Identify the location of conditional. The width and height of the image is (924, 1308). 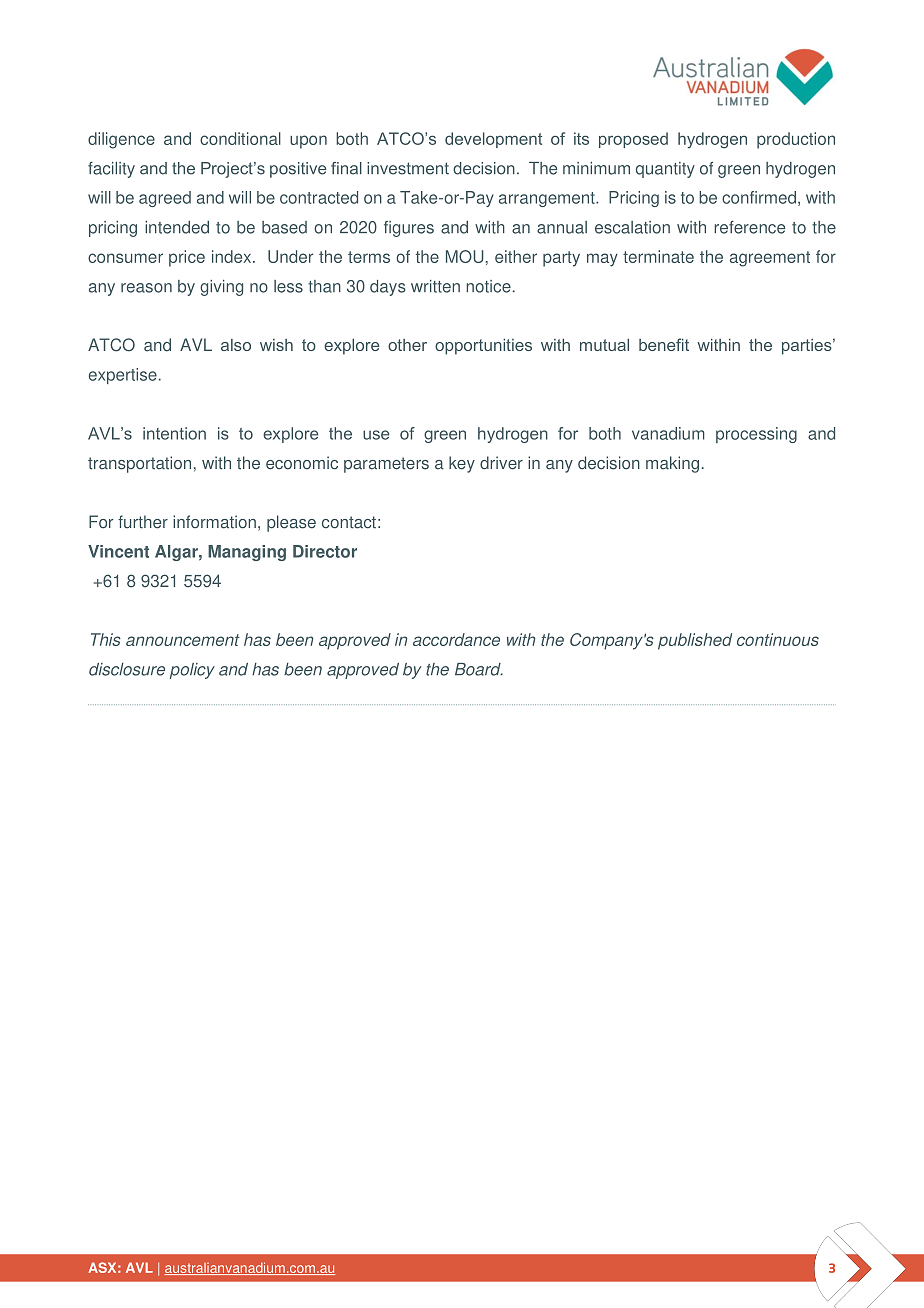
(240, 138).
